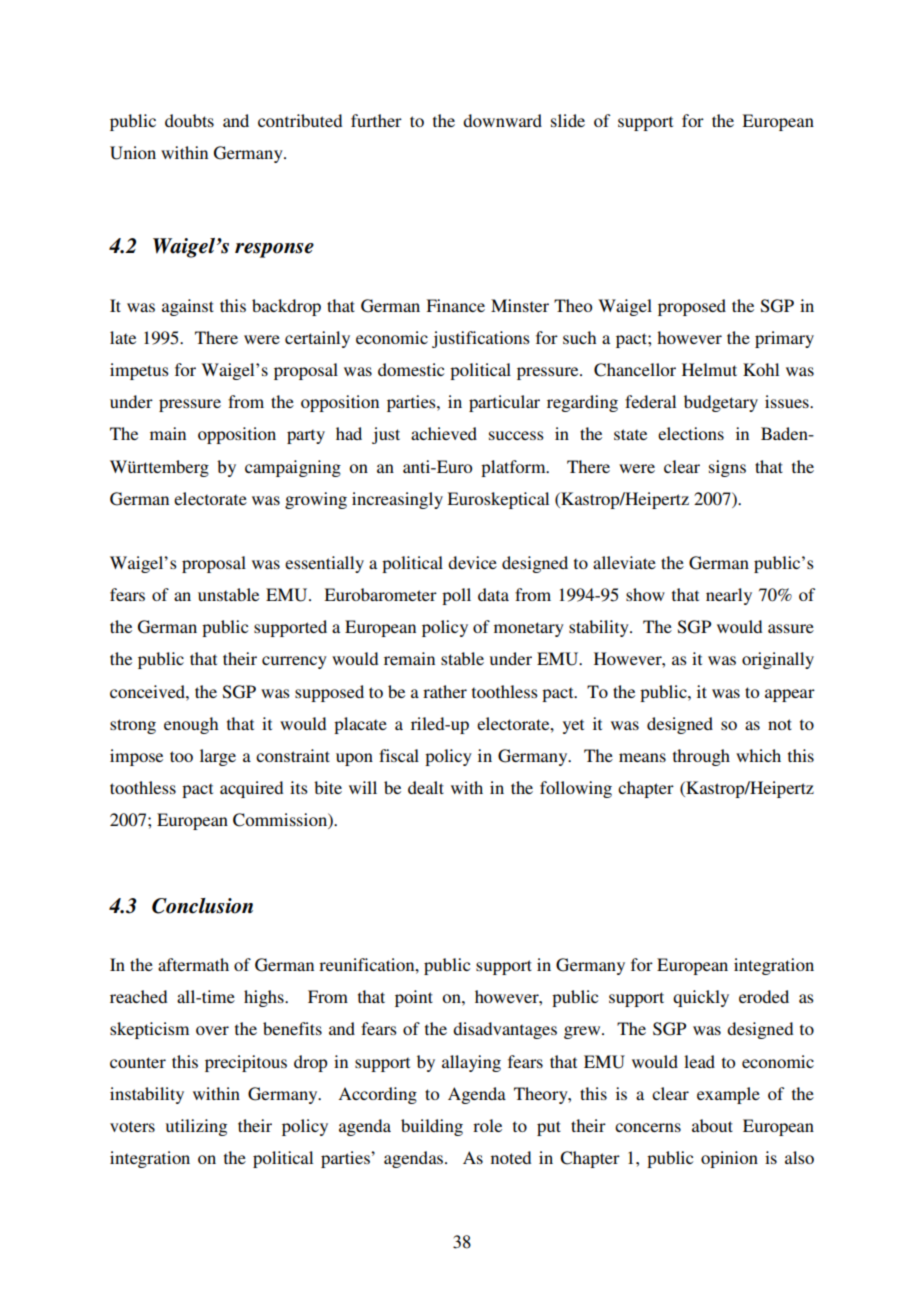  I want to click on slide, so click(568, 120).
